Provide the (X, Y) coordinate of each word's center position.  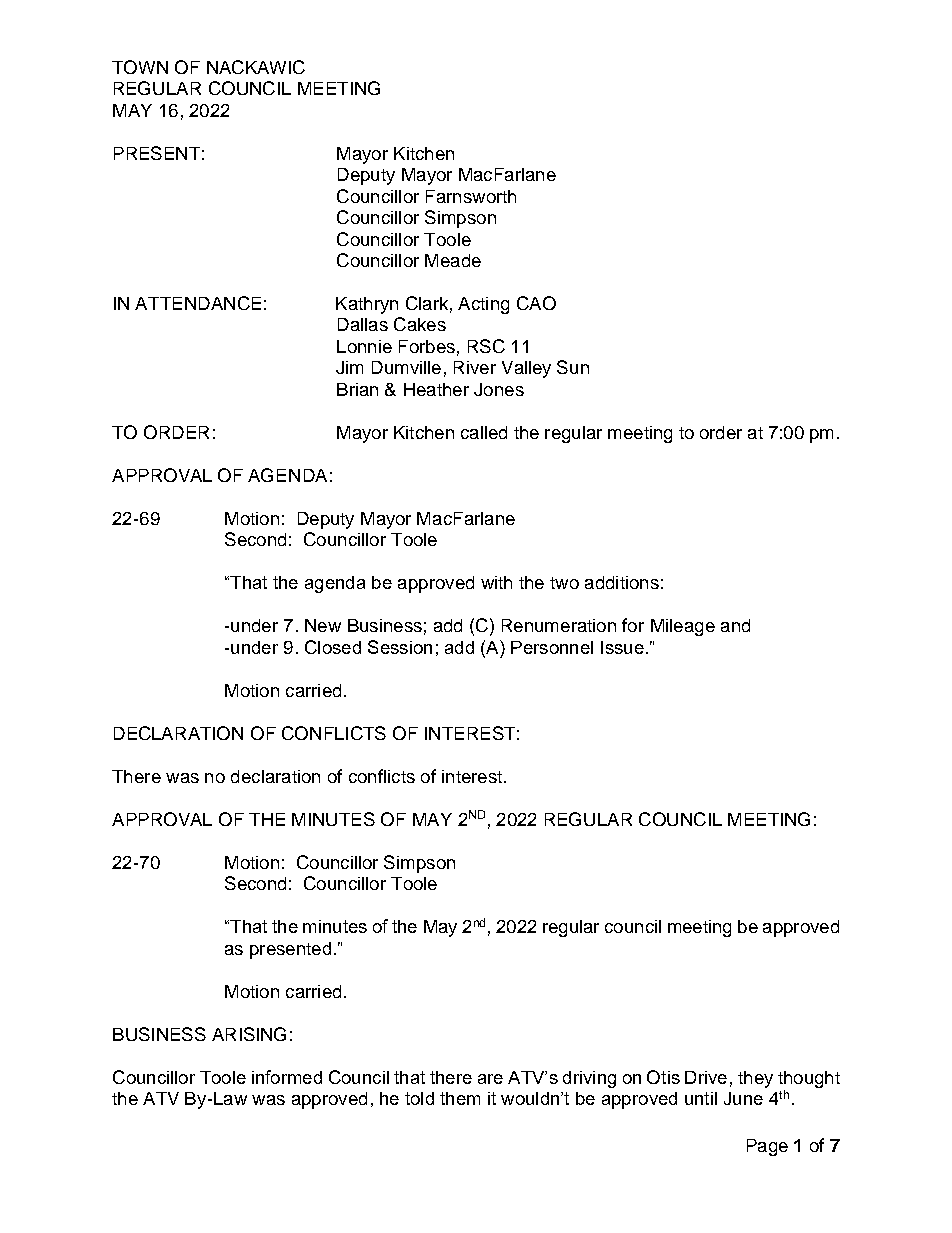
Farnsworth (471, 196)
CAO (536, 303)
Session (400, 647)
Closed (333, 647)
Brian (357, 389)
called (484, 432)
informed (287, 1077)
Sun (573, 367)
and (735, 625)
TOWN (140, 67)
